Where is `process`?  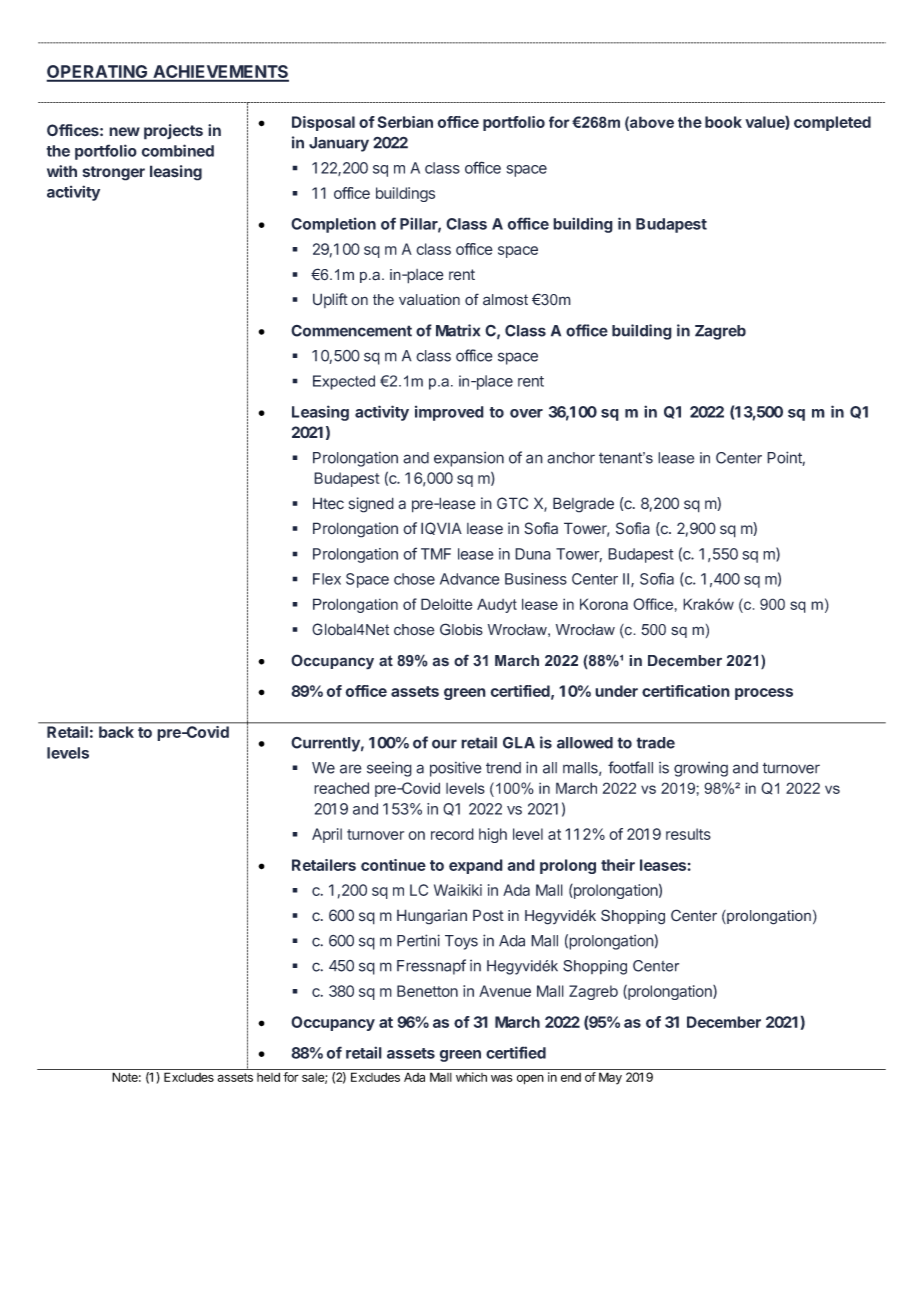
process is located at coordinates (764, 694).
